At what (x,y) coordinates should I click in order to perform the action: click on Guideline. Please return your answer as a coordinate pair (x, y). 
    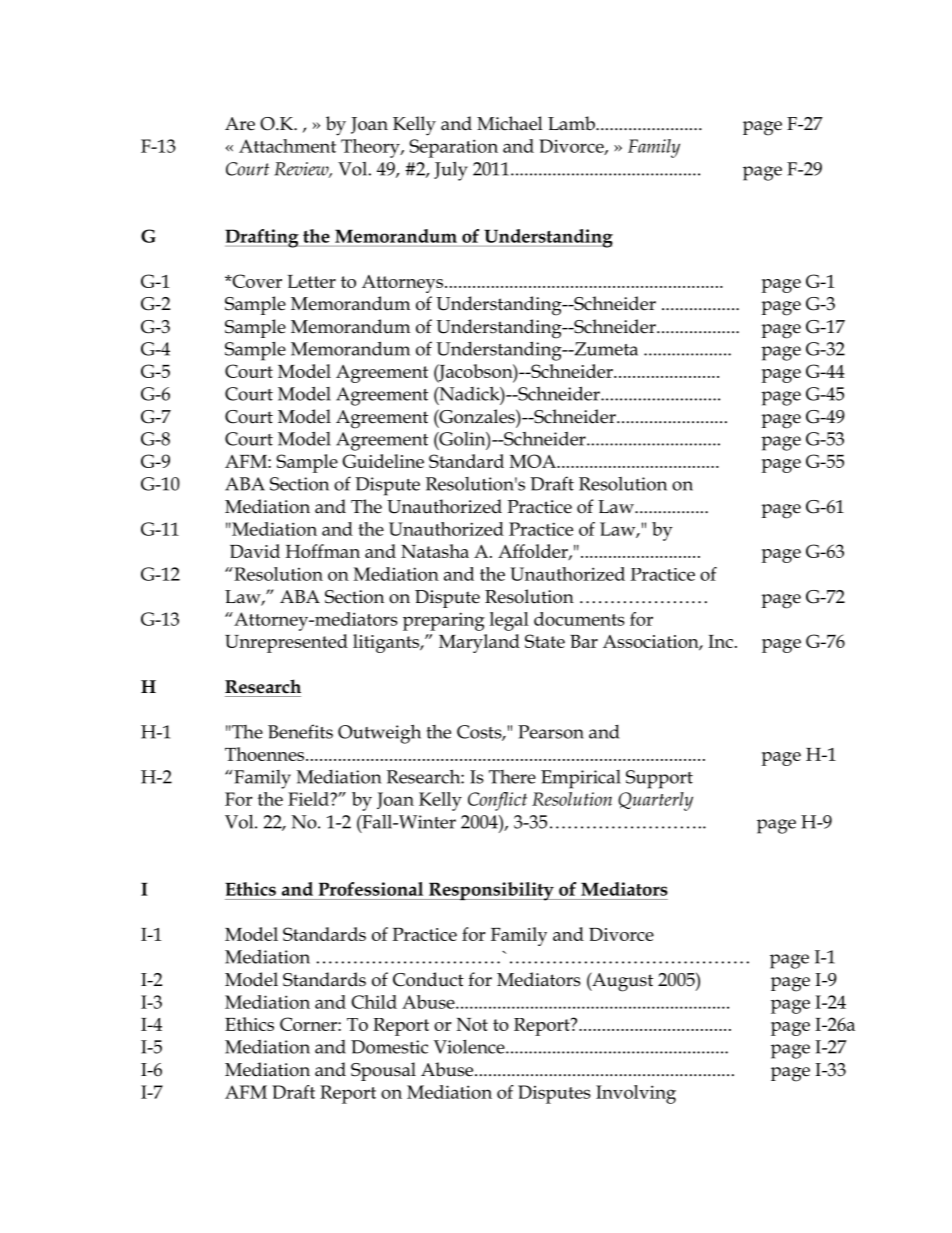
    Looking at the image, I should click on (383, 461).
